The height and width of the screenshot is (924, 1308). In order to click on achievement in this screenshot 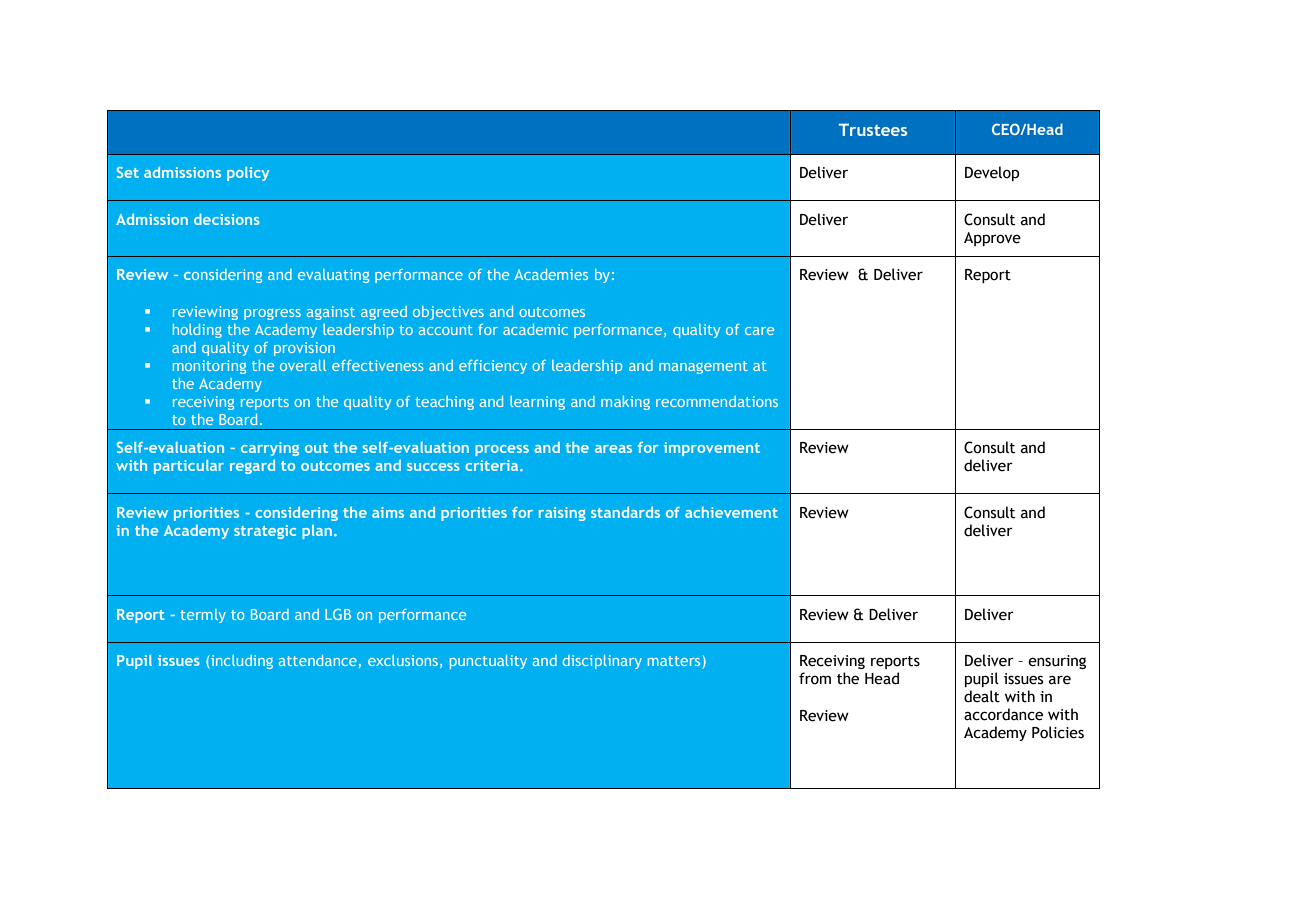, I will do `click(731, 512)`.
